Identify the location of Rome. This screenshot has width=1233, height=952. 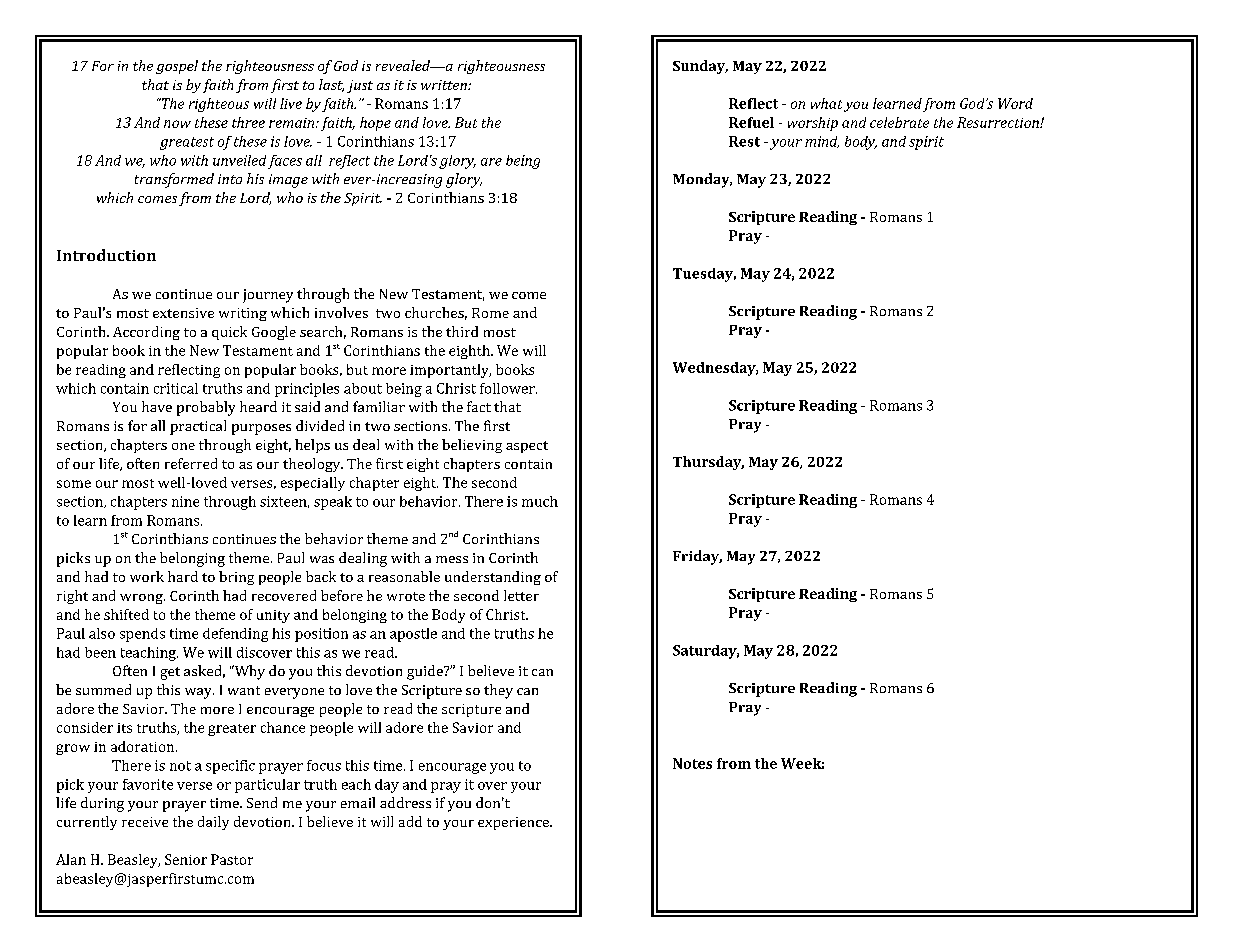
(490, 313).
